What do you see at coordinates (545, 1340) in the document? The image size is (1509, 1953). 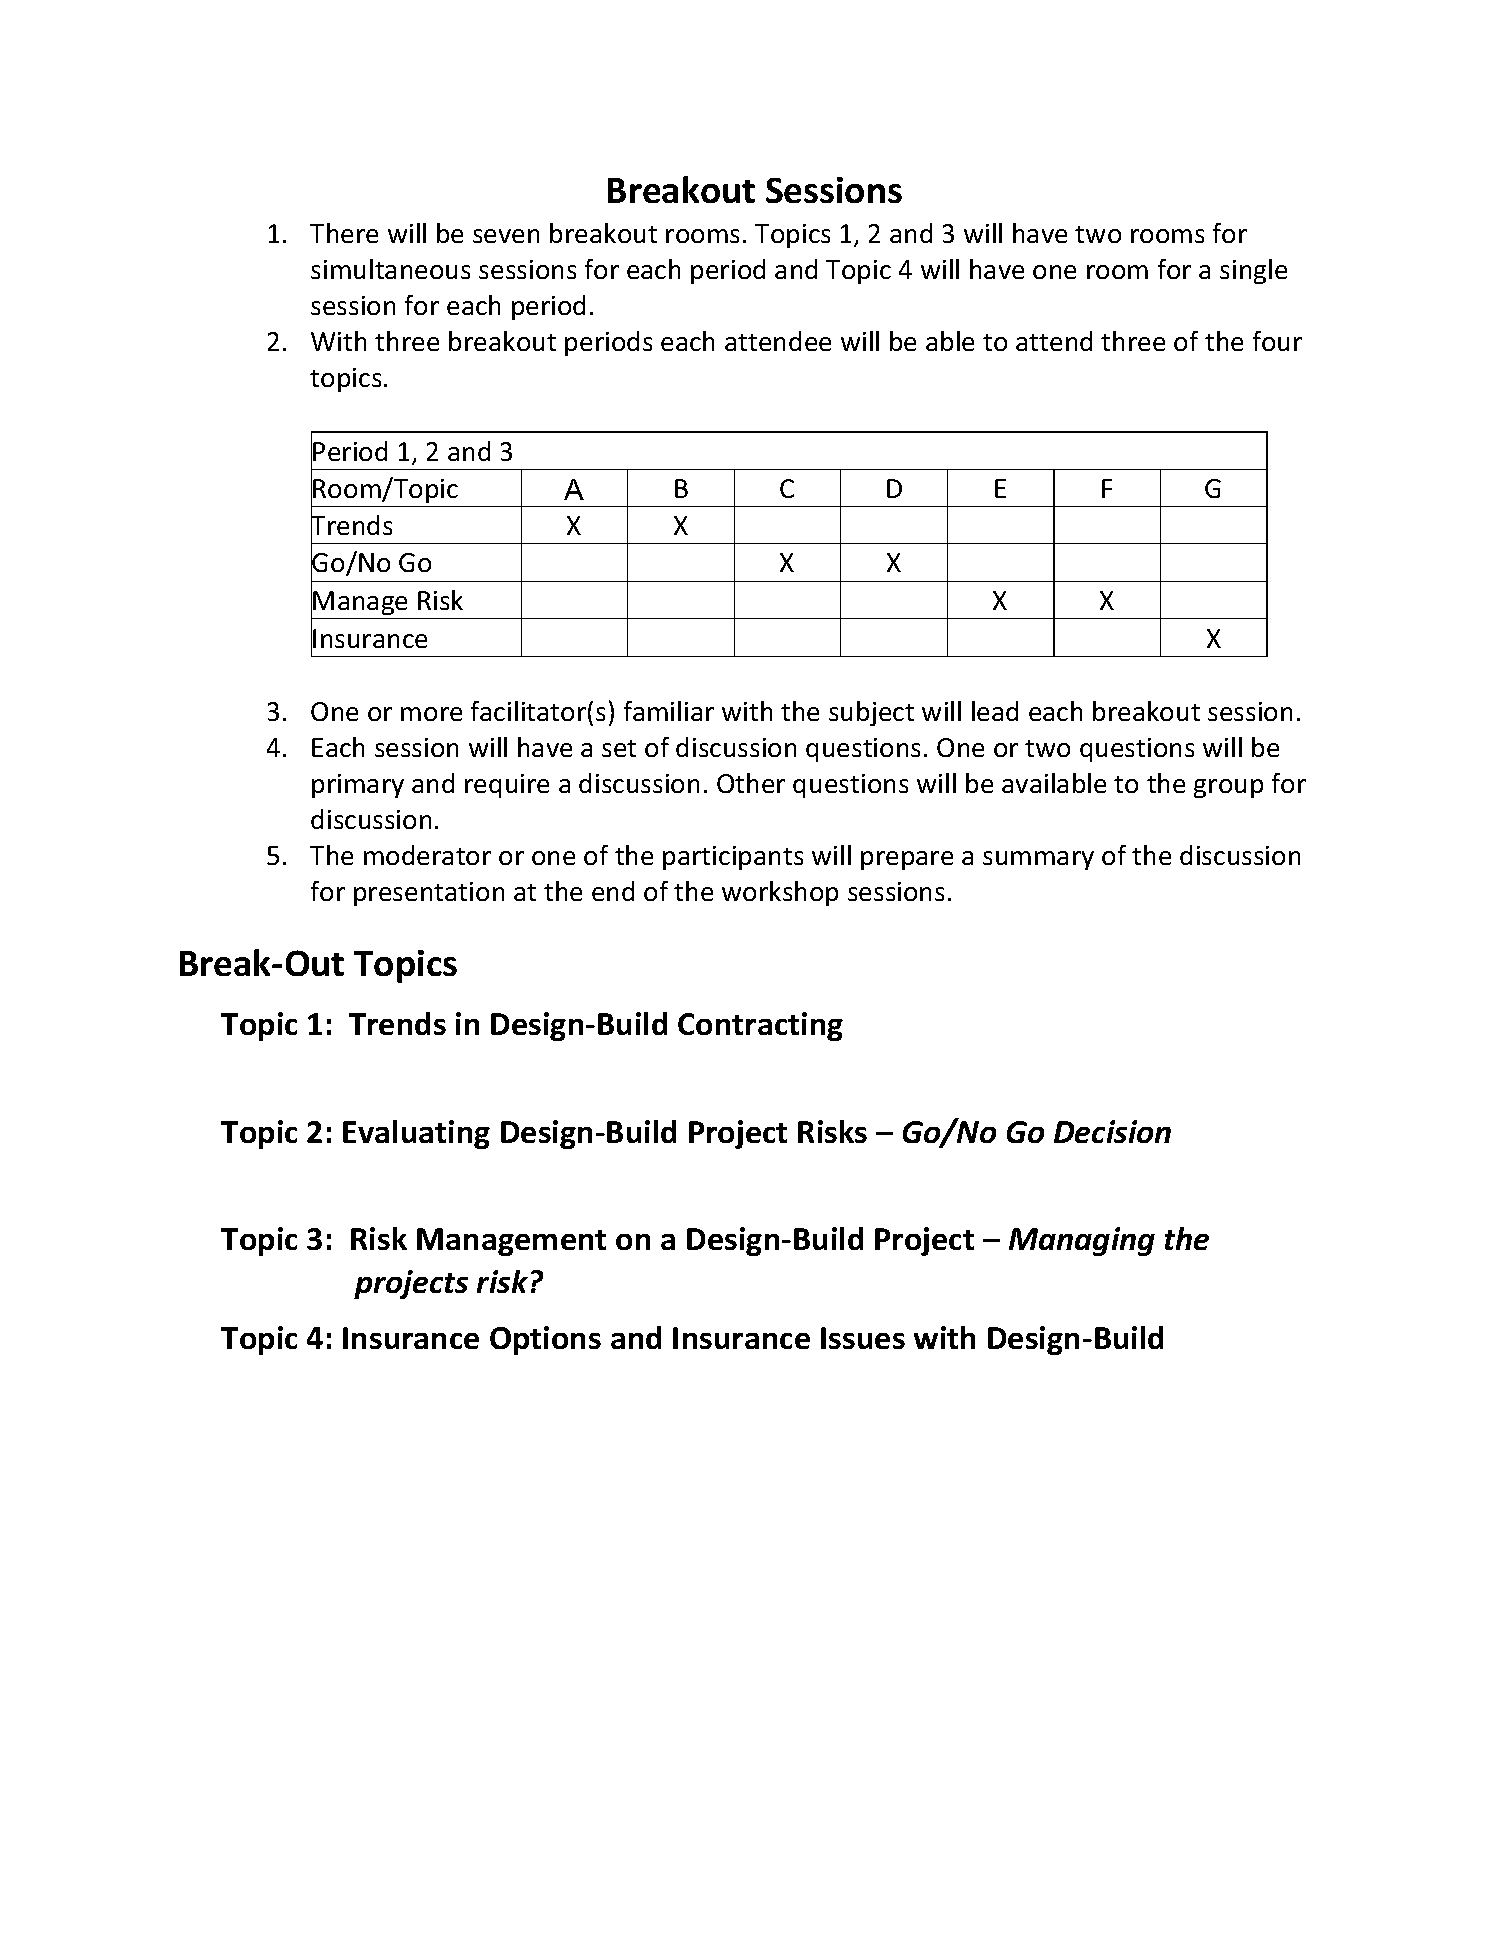 I see `Options` at bounding box center [545, 1340].
